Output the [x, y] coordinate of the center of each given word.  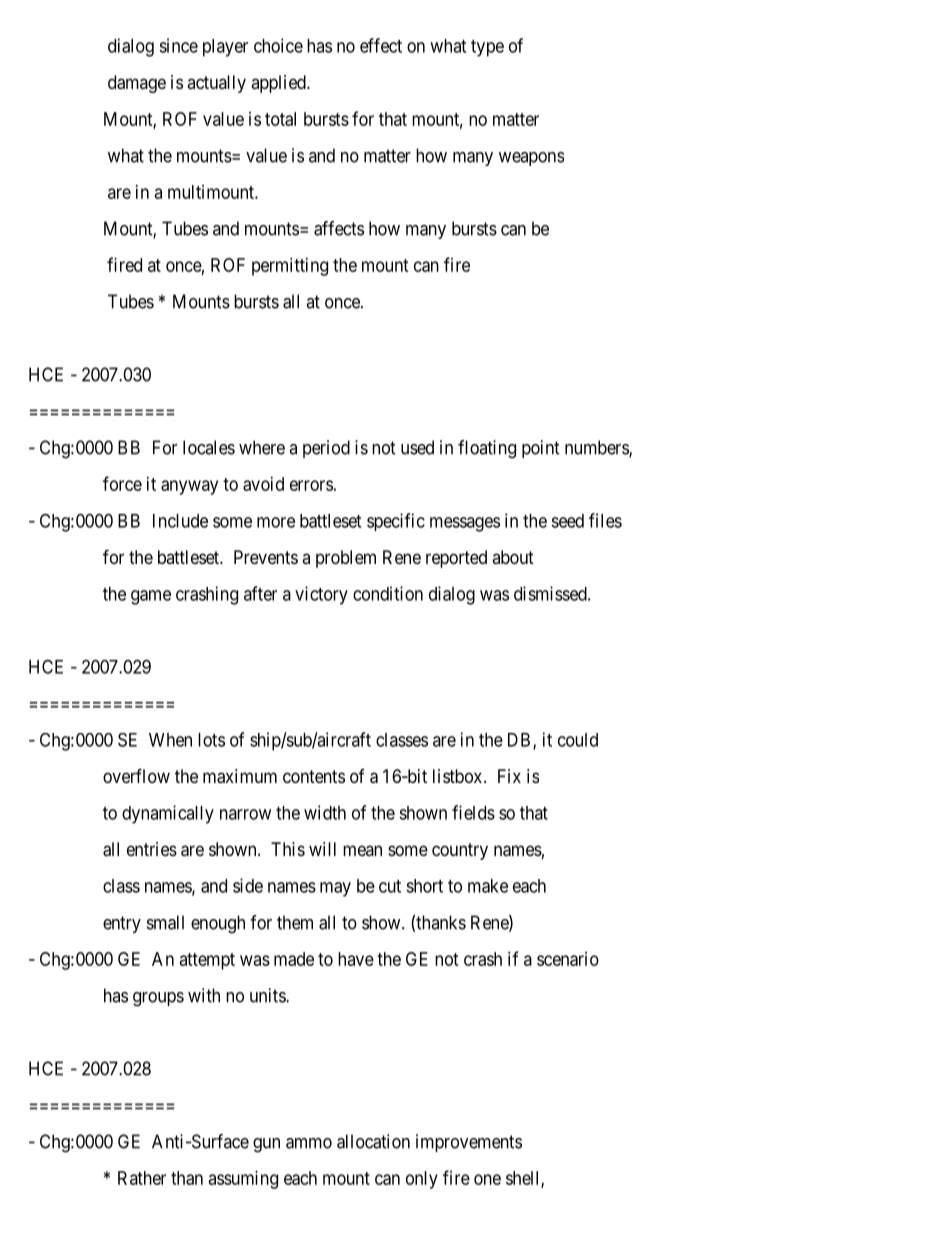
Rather [142, 1178]
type [487, 48]
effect [381, 45]
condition [388, 593]
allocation [373, 1141]
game [151, 597]
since [178, 45]
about [513, 557]
